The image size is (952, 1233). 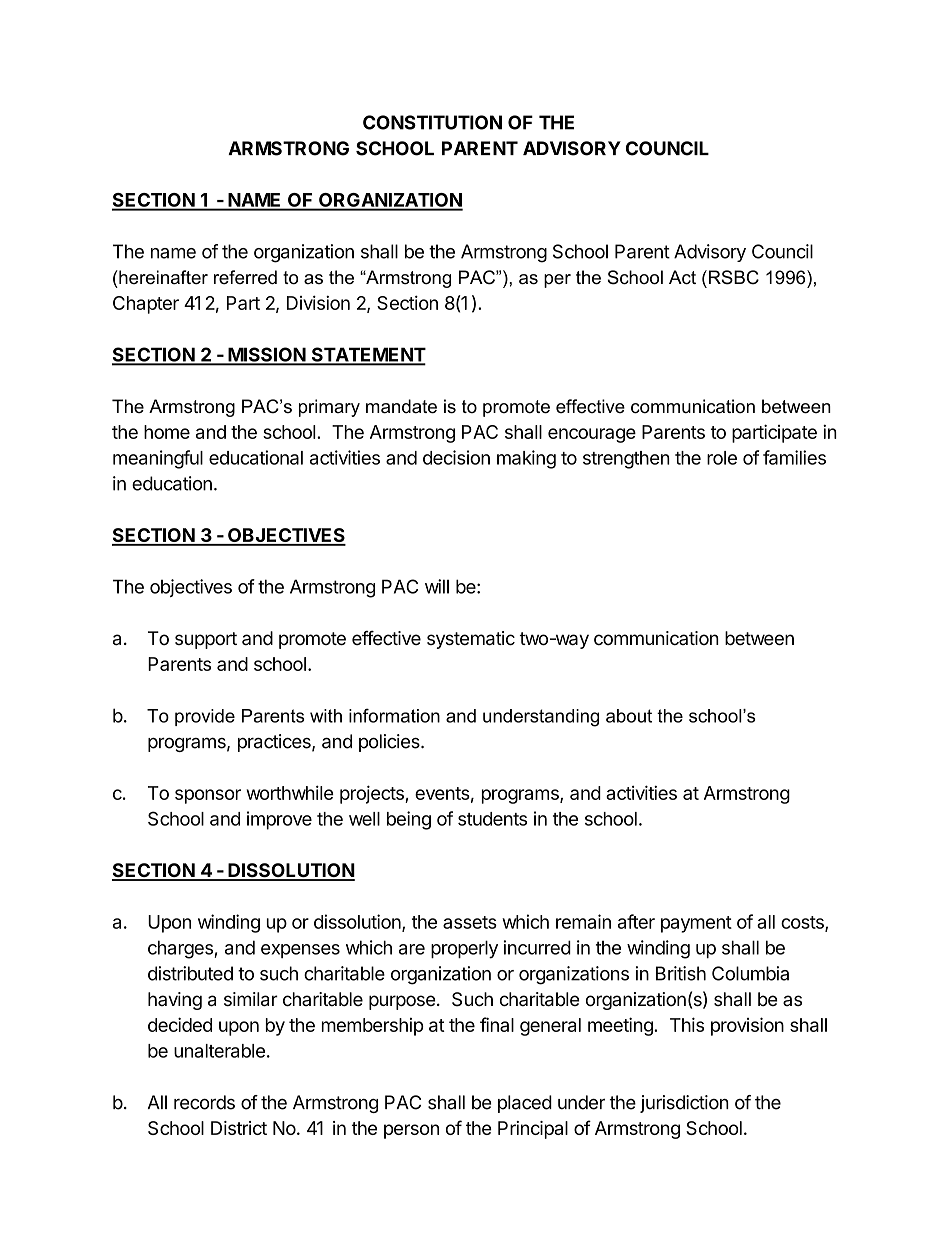 I want to click on support, so click(x=206, y=640).
